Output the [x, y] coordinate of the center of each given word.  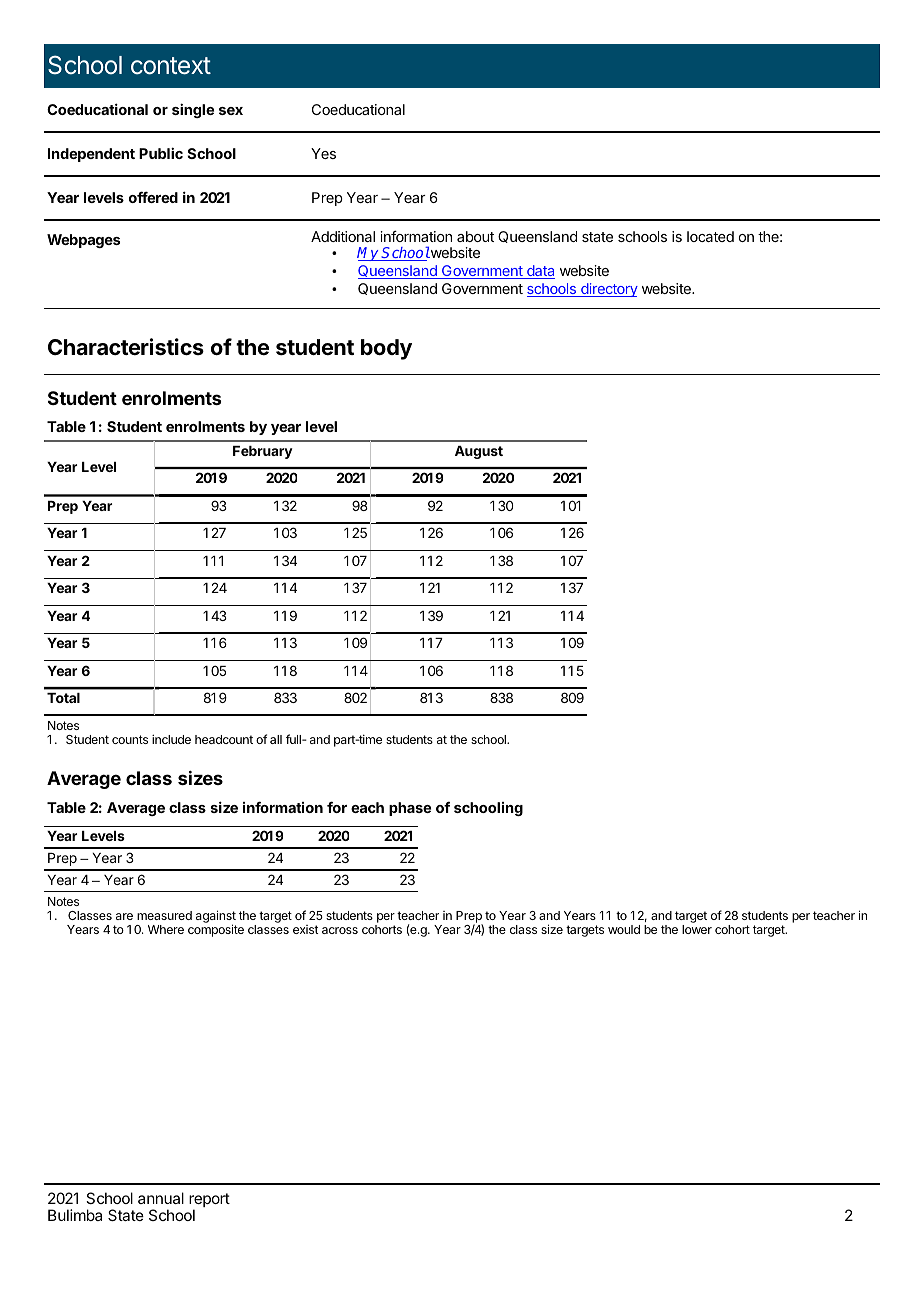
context [171, 66]
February [263, 452]
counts [130, 739]
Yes [323, 153]
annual [161, 1198]
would [624, 929]
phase [410, 809]
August [479, 452]
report [209, 1201]
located [710, 236]
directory [608, 290]
